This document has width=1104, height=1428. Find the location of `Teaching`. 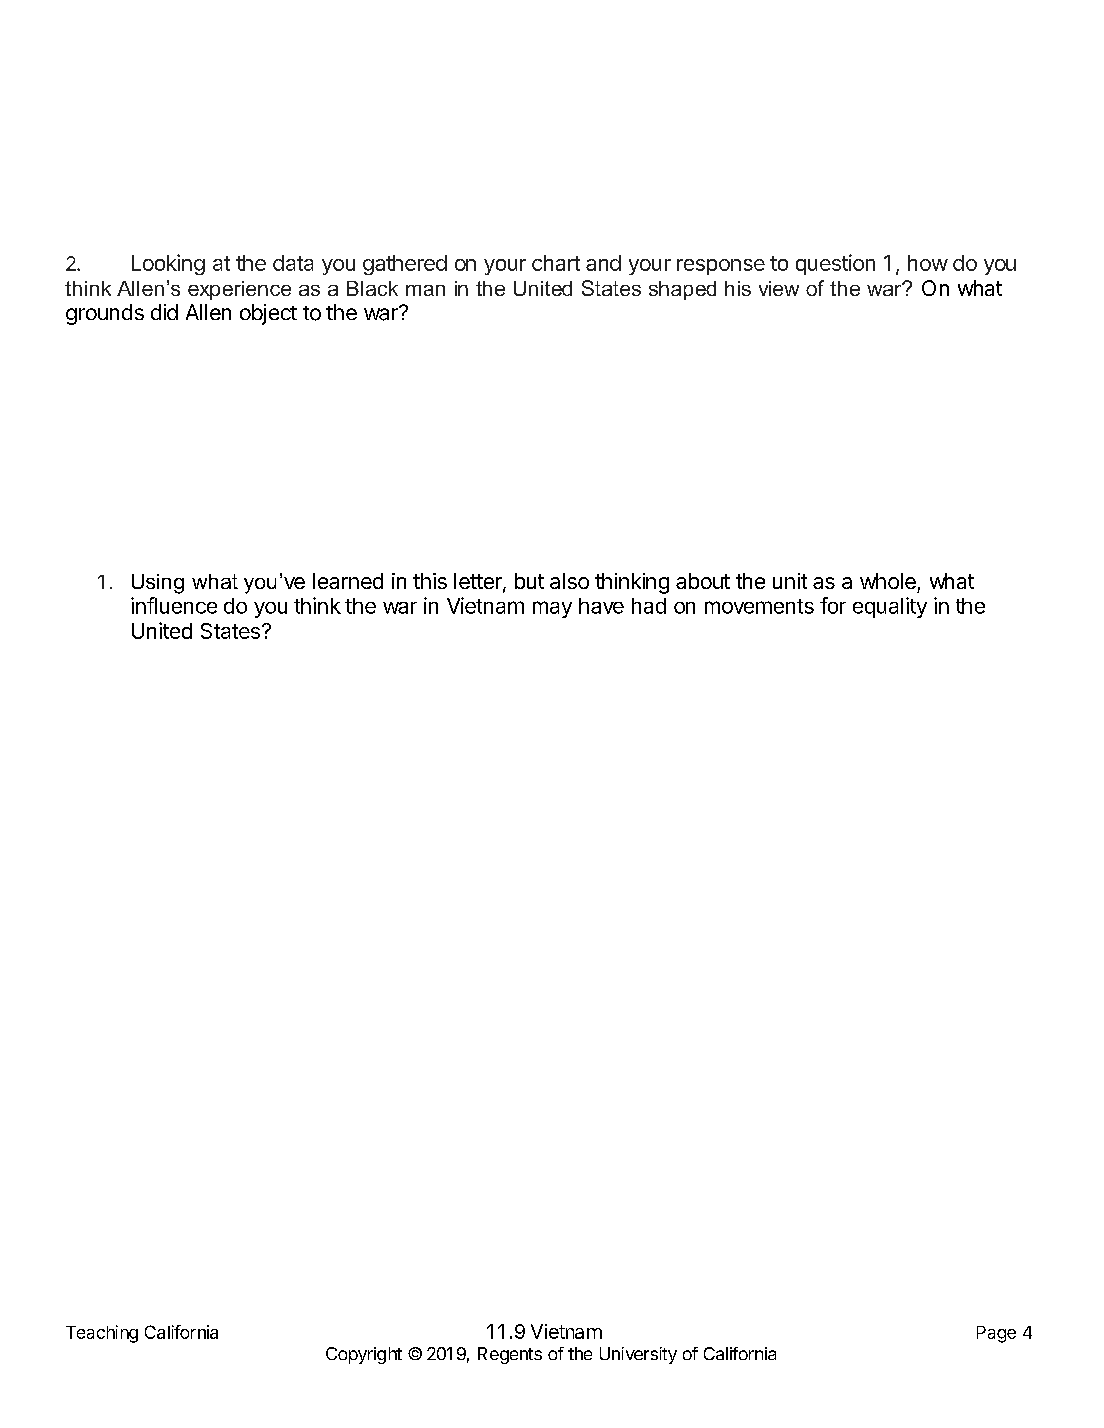

Teaching is located at coordinates (102, 1334).
